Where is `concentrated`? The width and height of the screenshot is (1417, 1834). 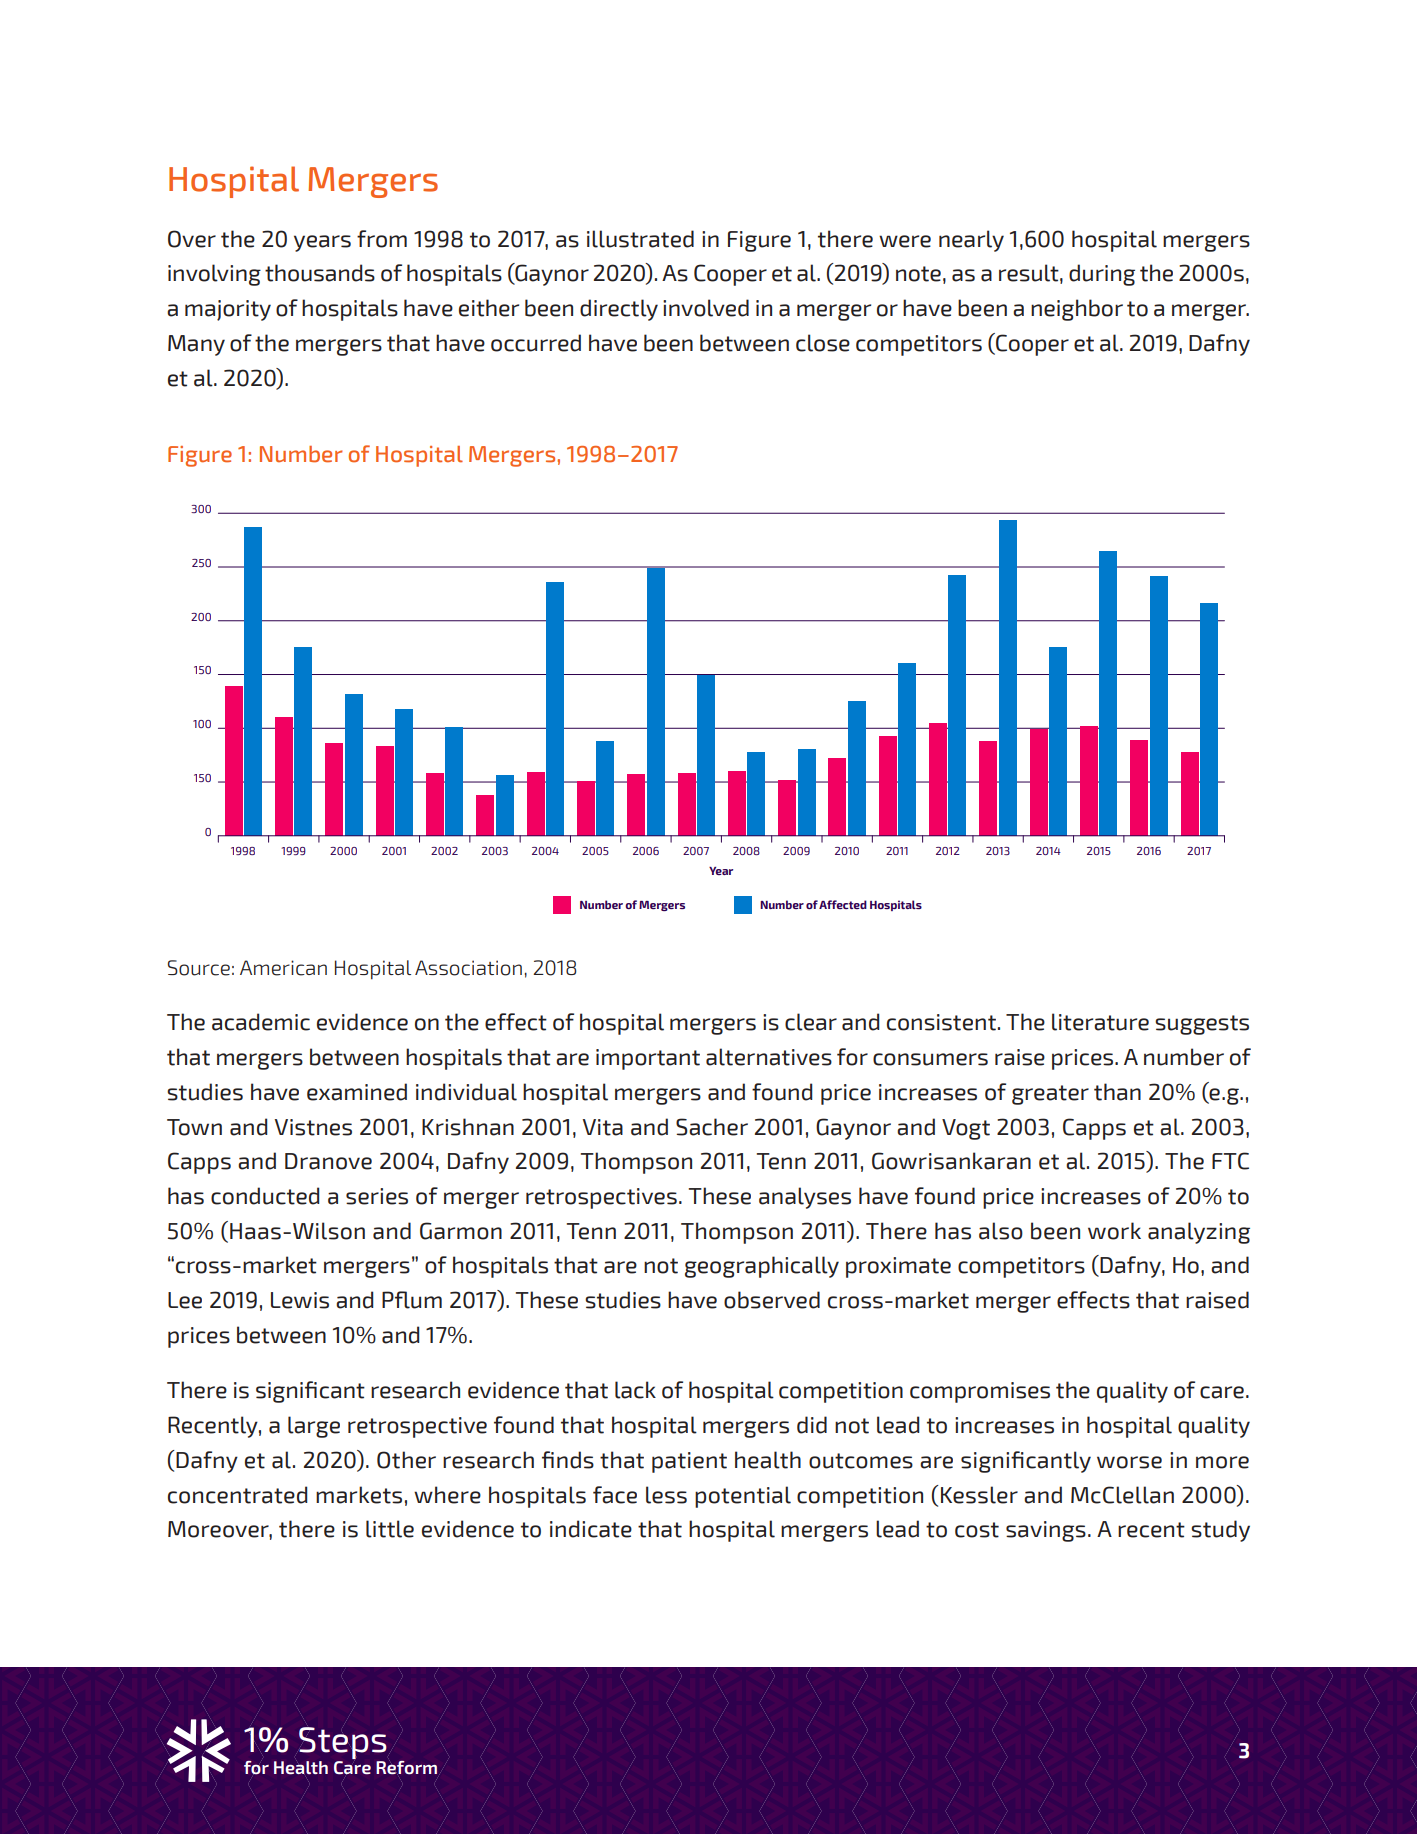 concentrated is located at coordinates (237, 1495).
